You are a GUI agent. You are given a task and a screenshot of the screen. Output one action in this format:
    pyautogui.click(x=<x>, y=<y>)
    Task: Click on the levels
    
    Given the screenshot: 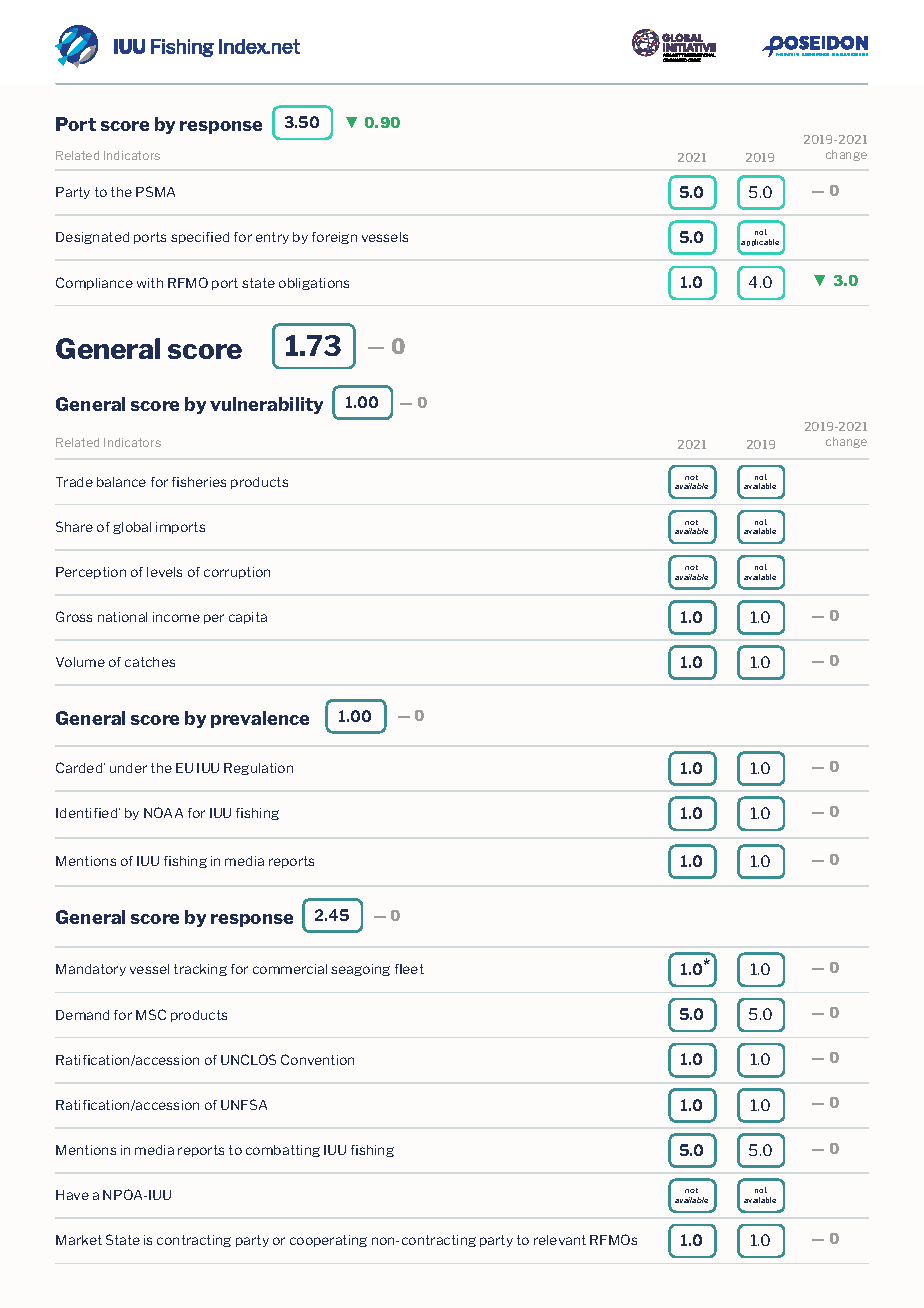 What is the action you would take?
    pyautogui.click(x=164, y=572)
